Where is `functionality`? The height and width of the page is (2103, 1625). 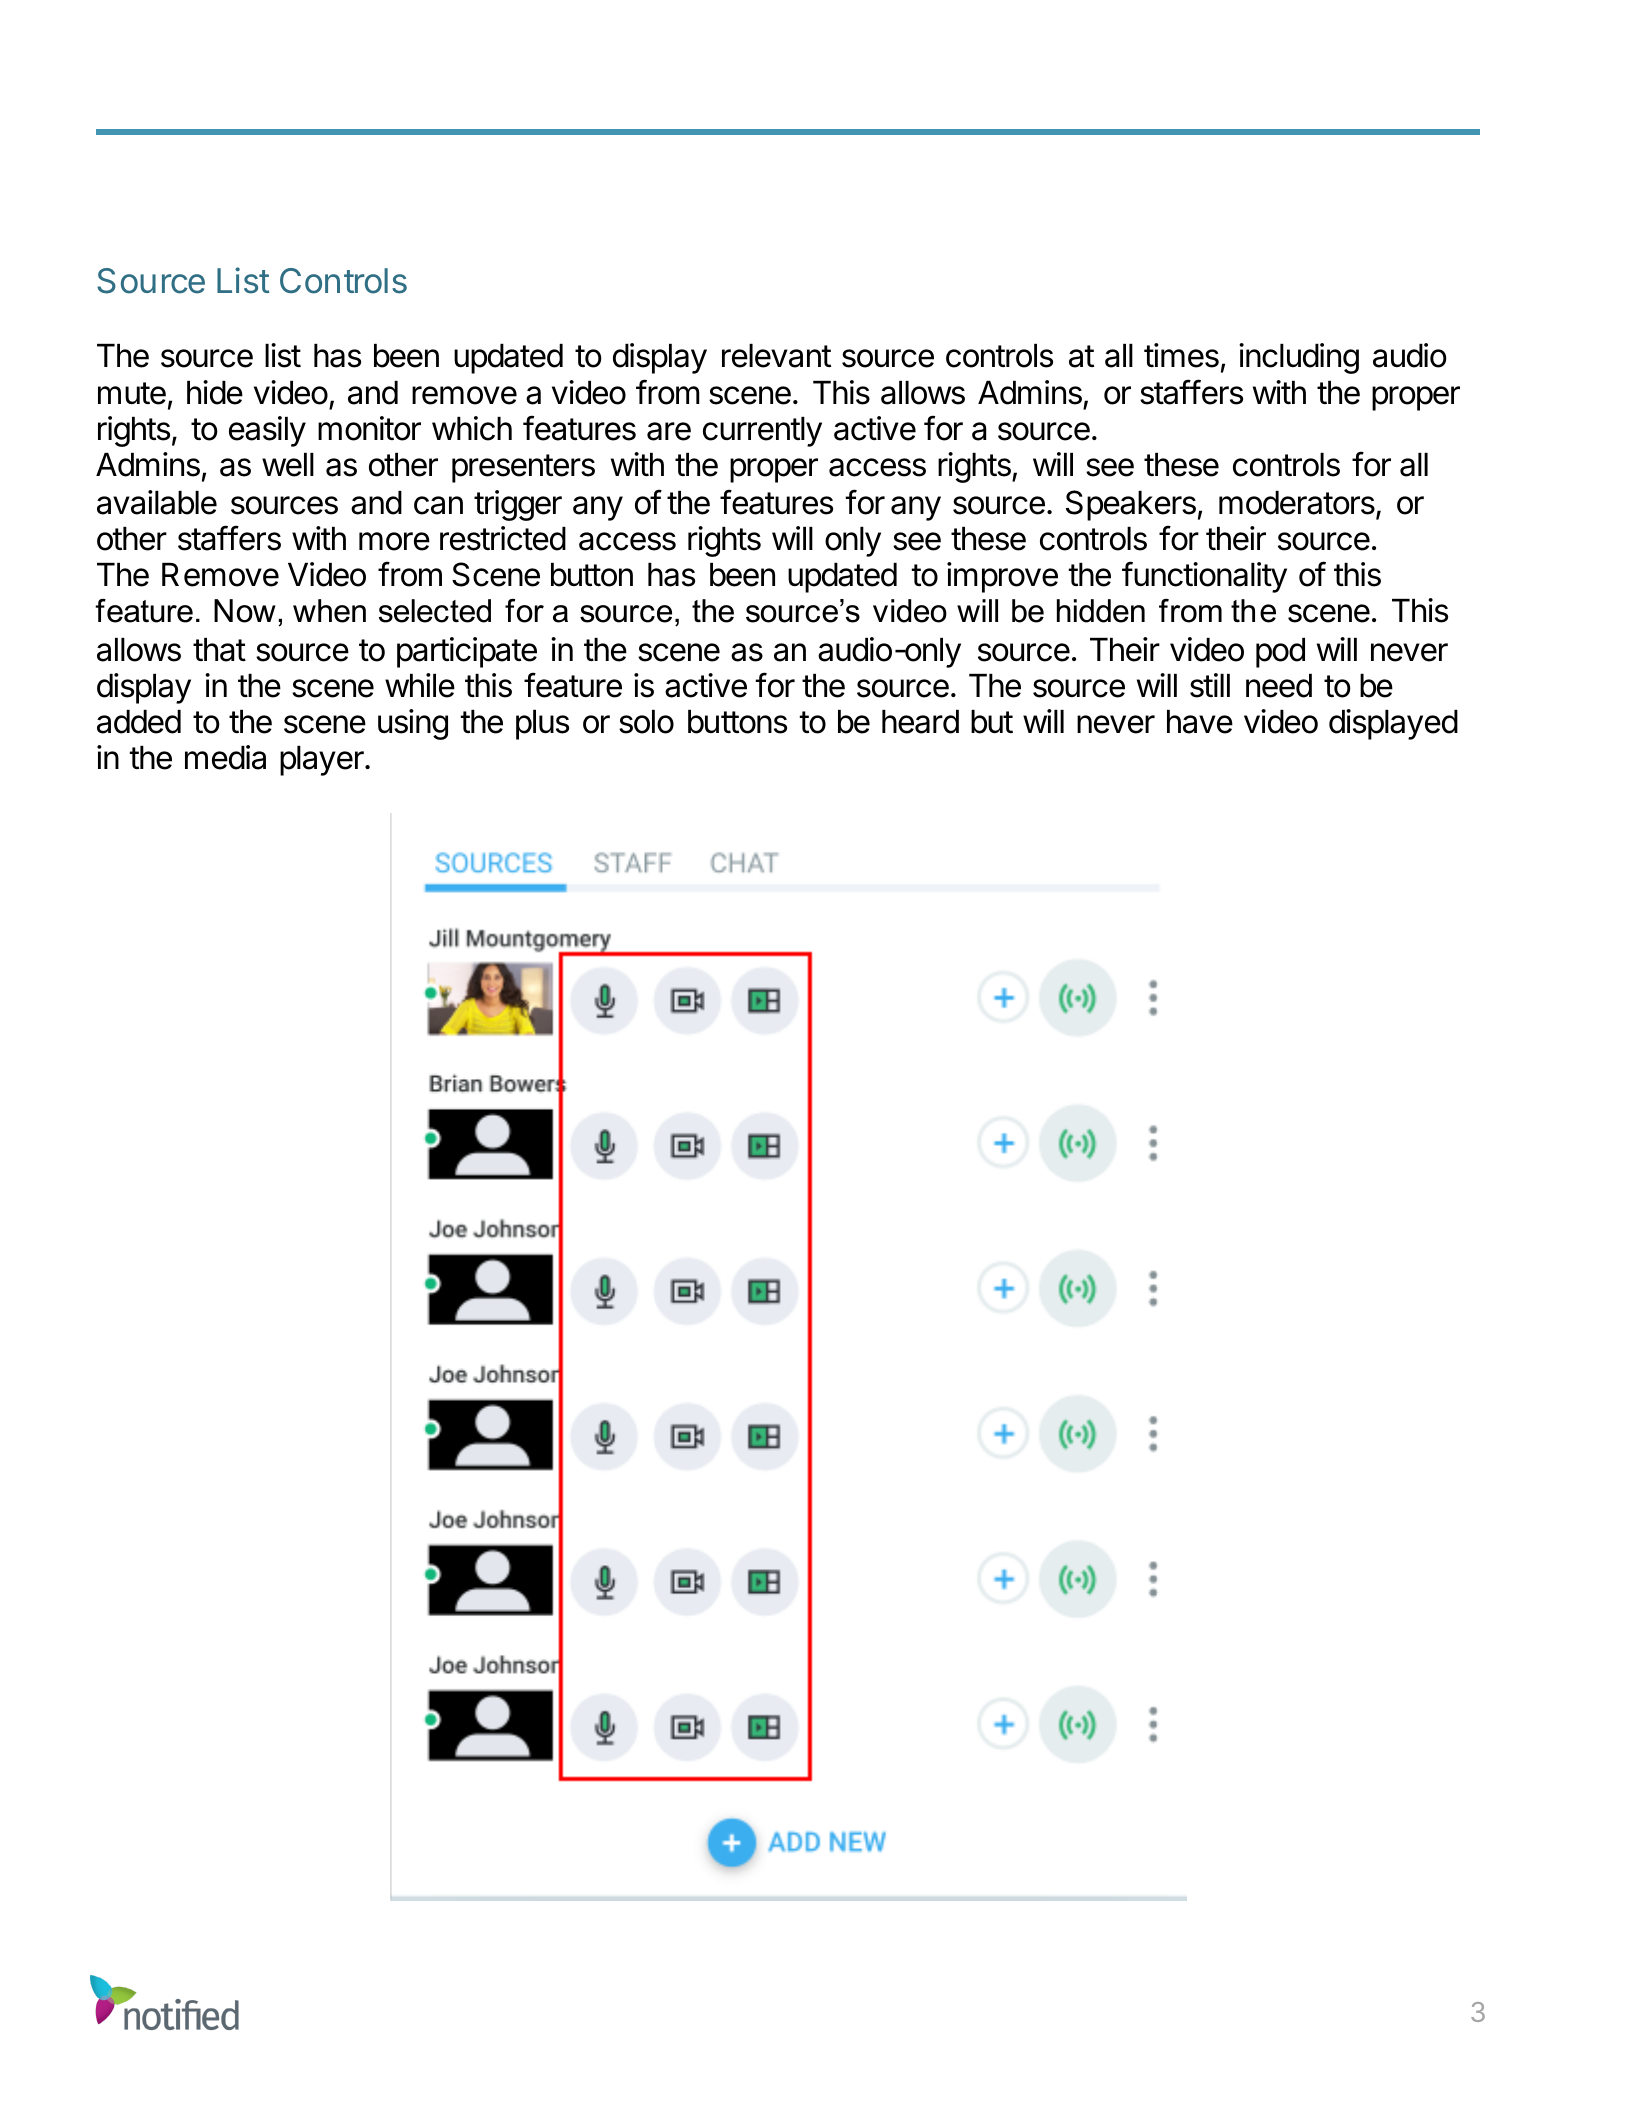 functionality is located at coordinates (1204, 577).
